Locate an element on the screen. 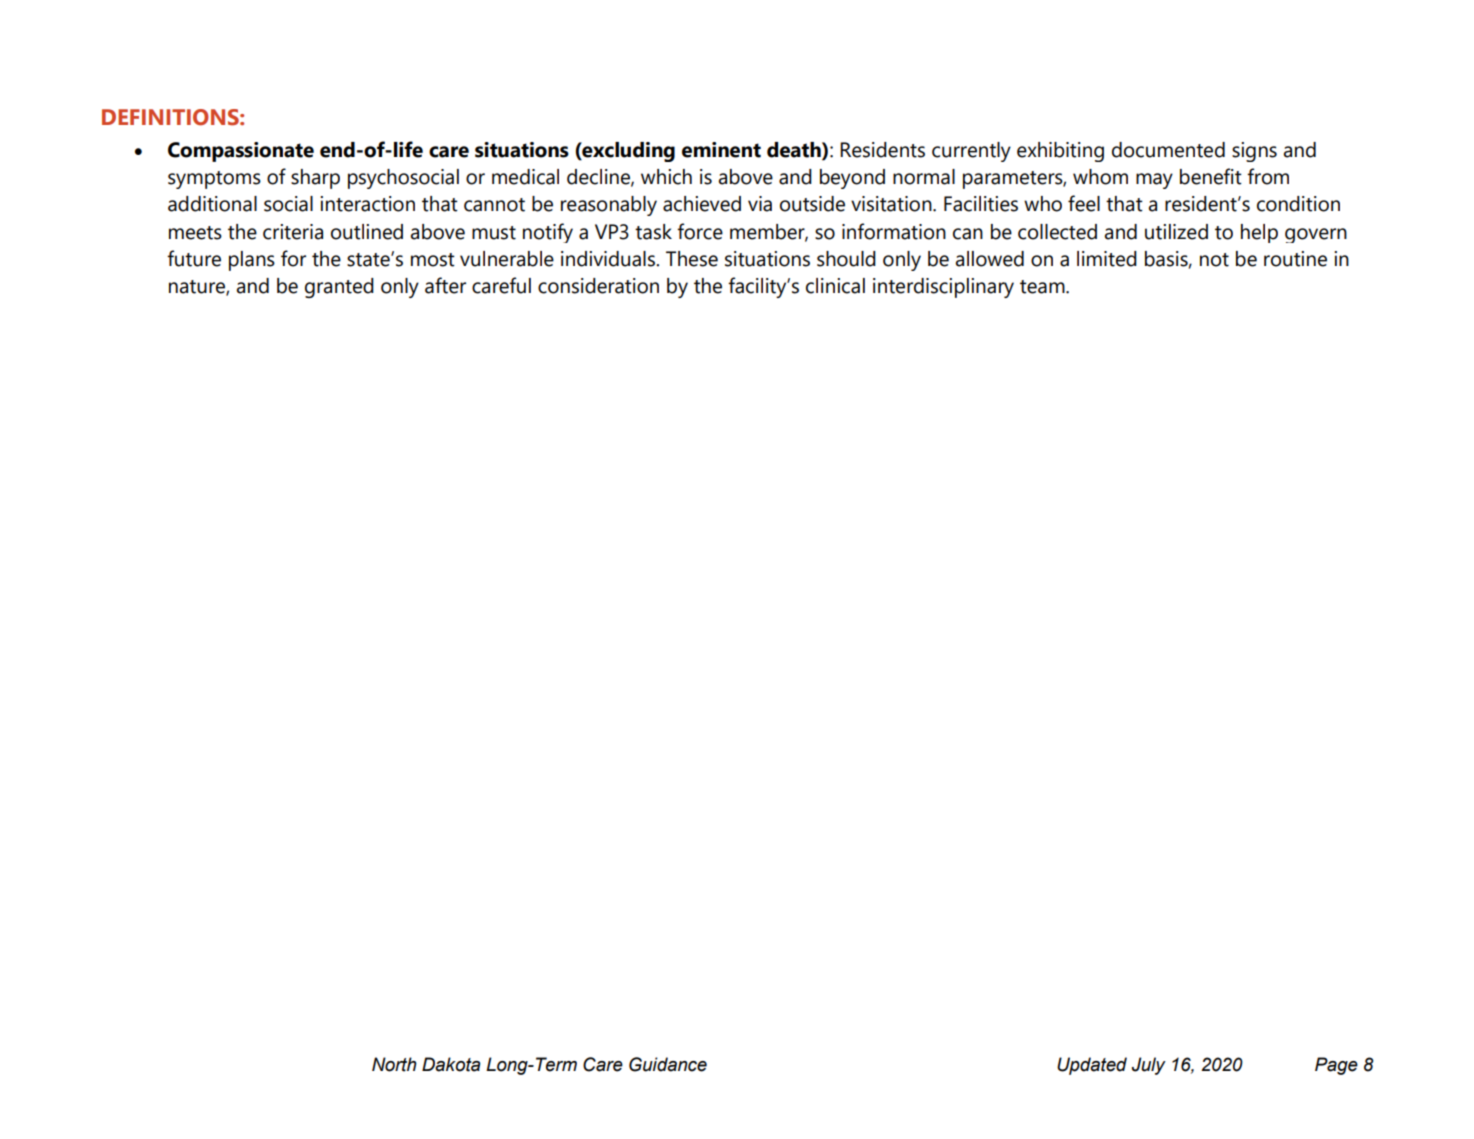 The width and height of the screenshot is (1474, 1139). Guidance is located at coordinates (668, 1064).
